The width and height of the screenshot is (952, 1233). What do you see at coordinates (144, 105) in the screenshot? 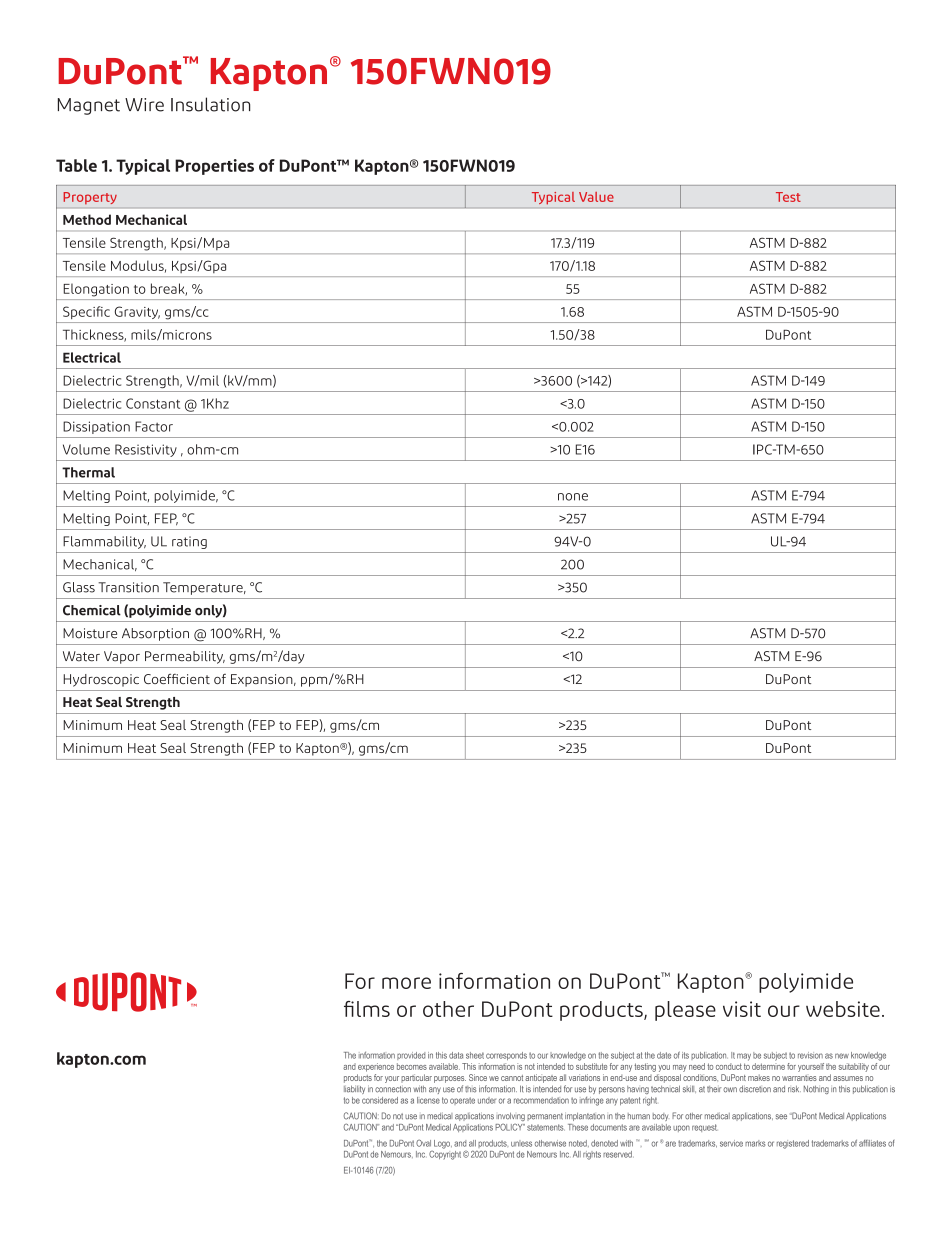
I see `Wire` at bounding box center [144, 105].
